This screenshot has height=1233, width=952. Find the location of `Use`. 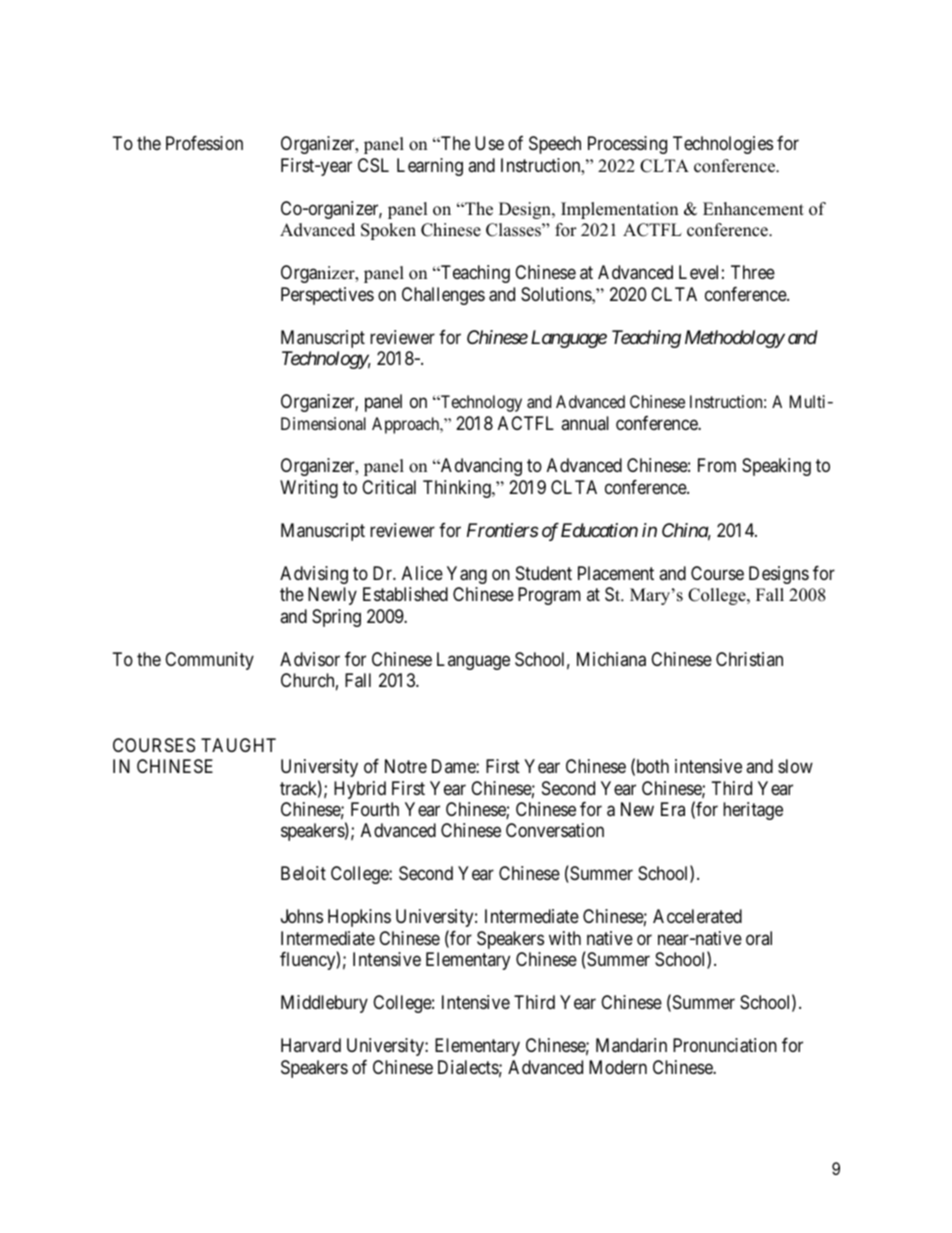

Use is located at coordinates (489, 143).
